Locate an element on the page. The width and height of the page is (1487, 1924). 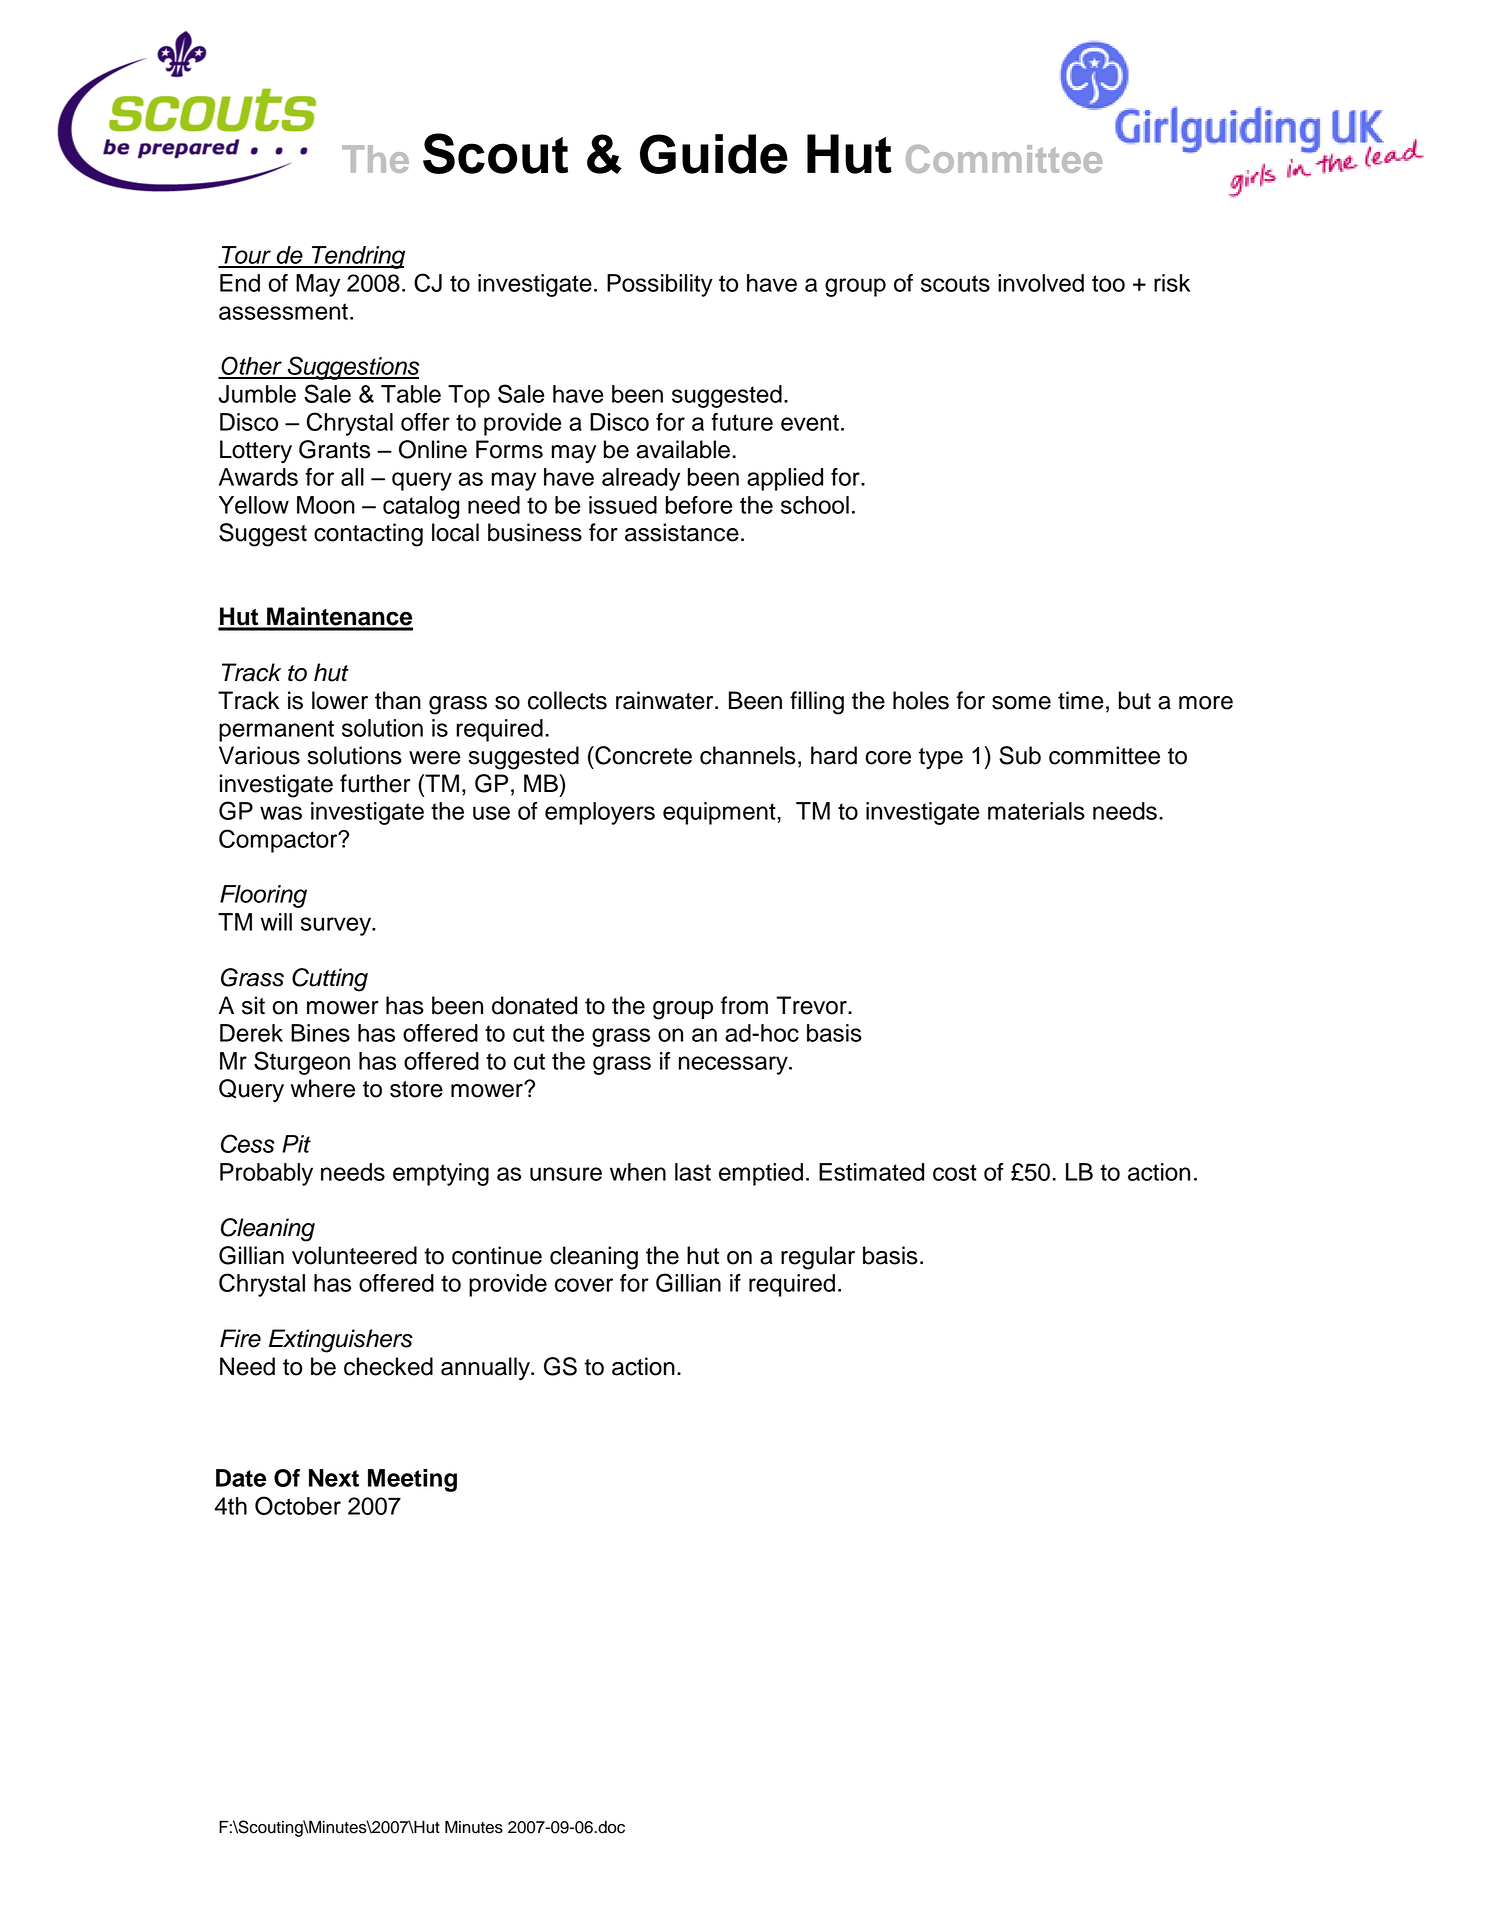
Next is located at coordinates (334, 1478).
